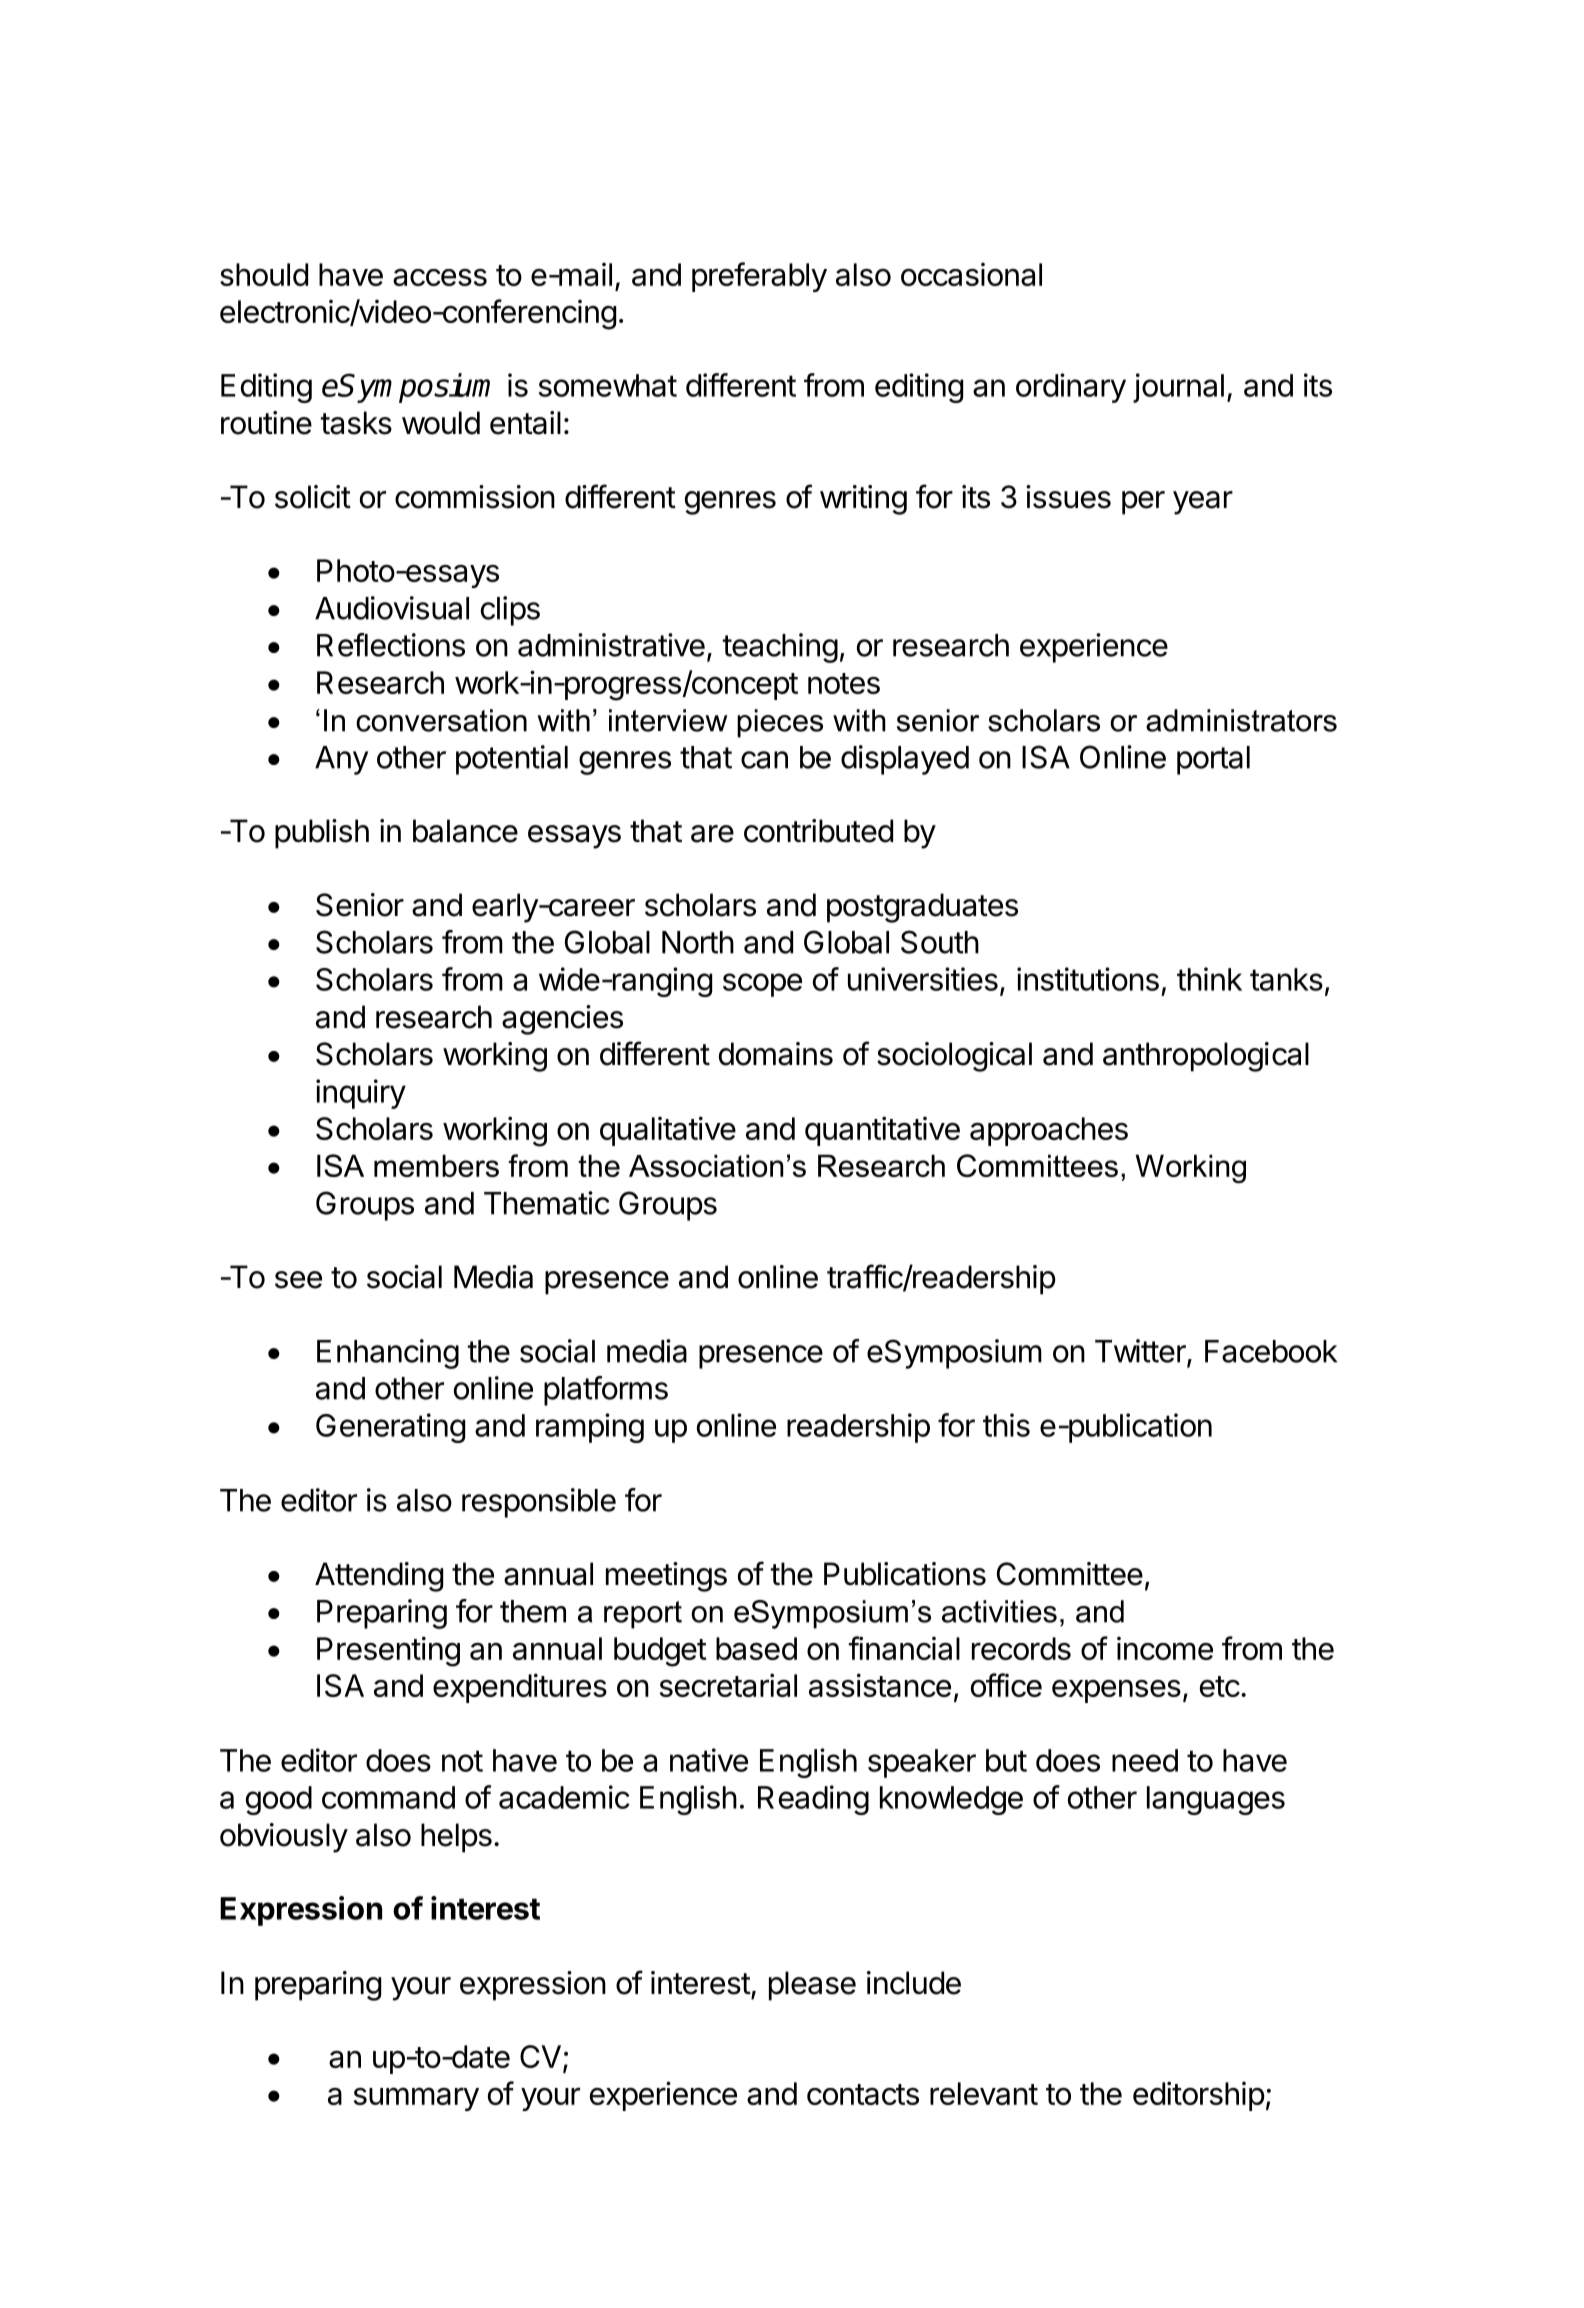  Describe the element at coordinates (436, 1165) in the page. I see `members` at that location.
